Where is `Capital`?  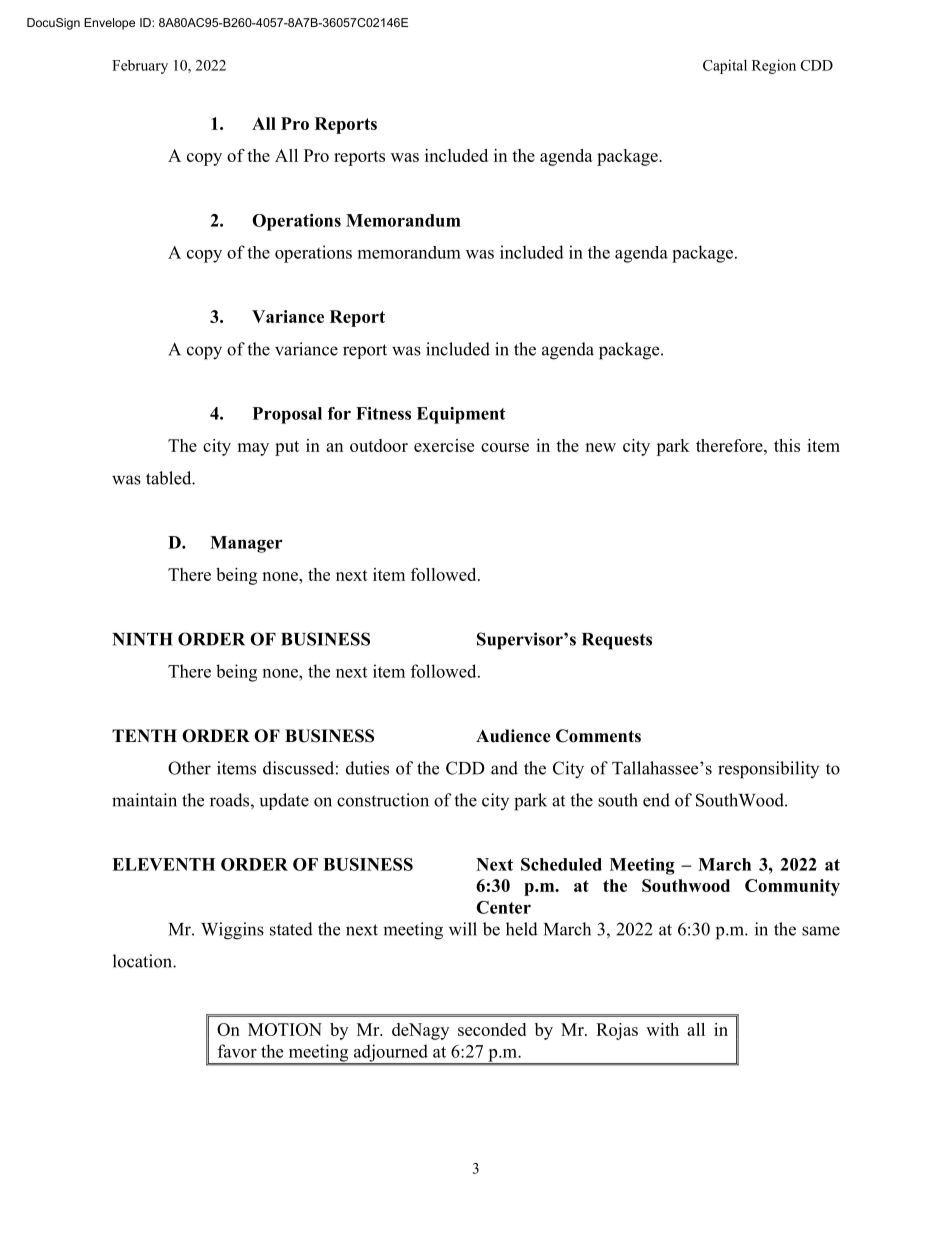 Capital is located at coordinates (725, 66).
